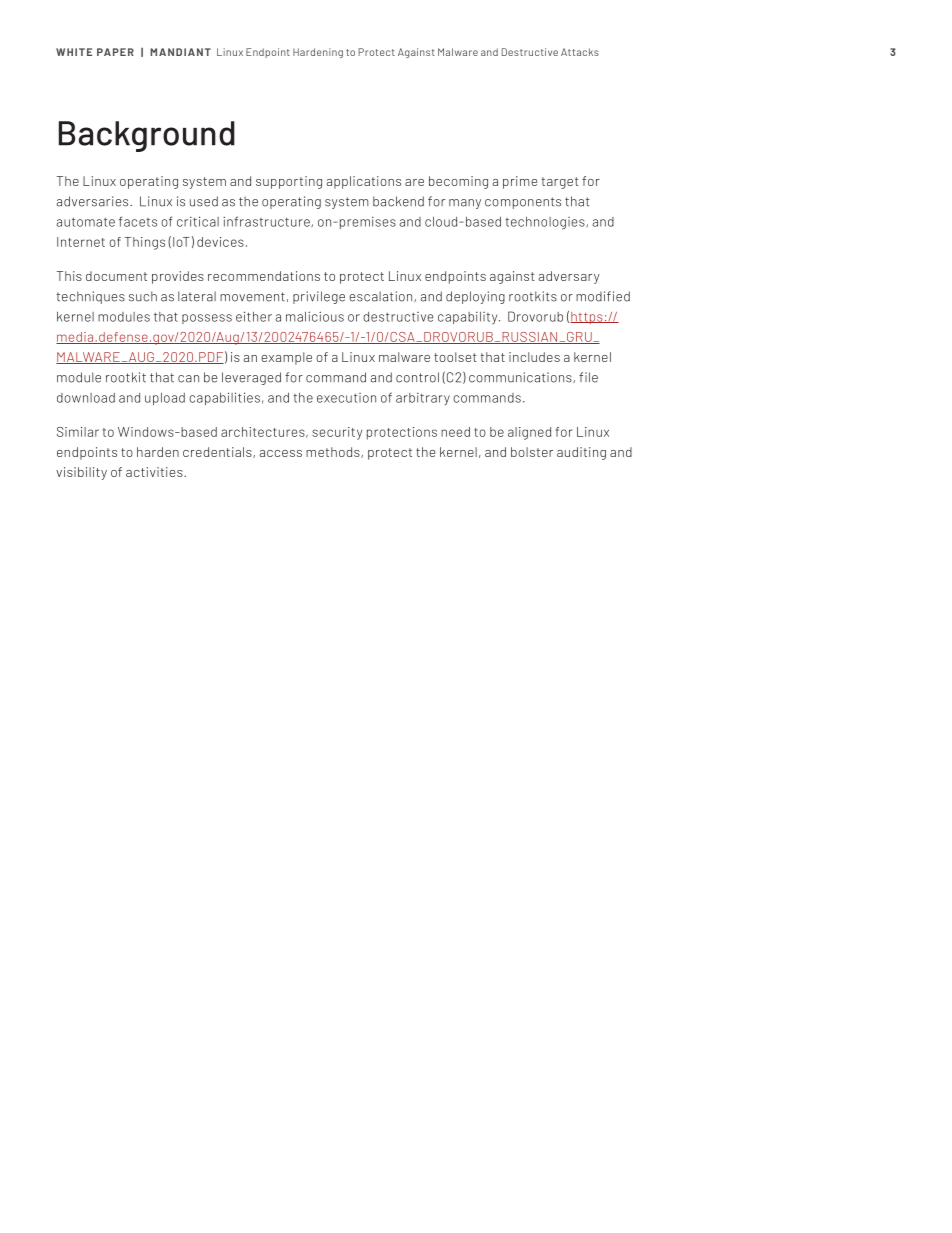 The image size is (952, 1233). I want to click on activities, so click(155, 472).
